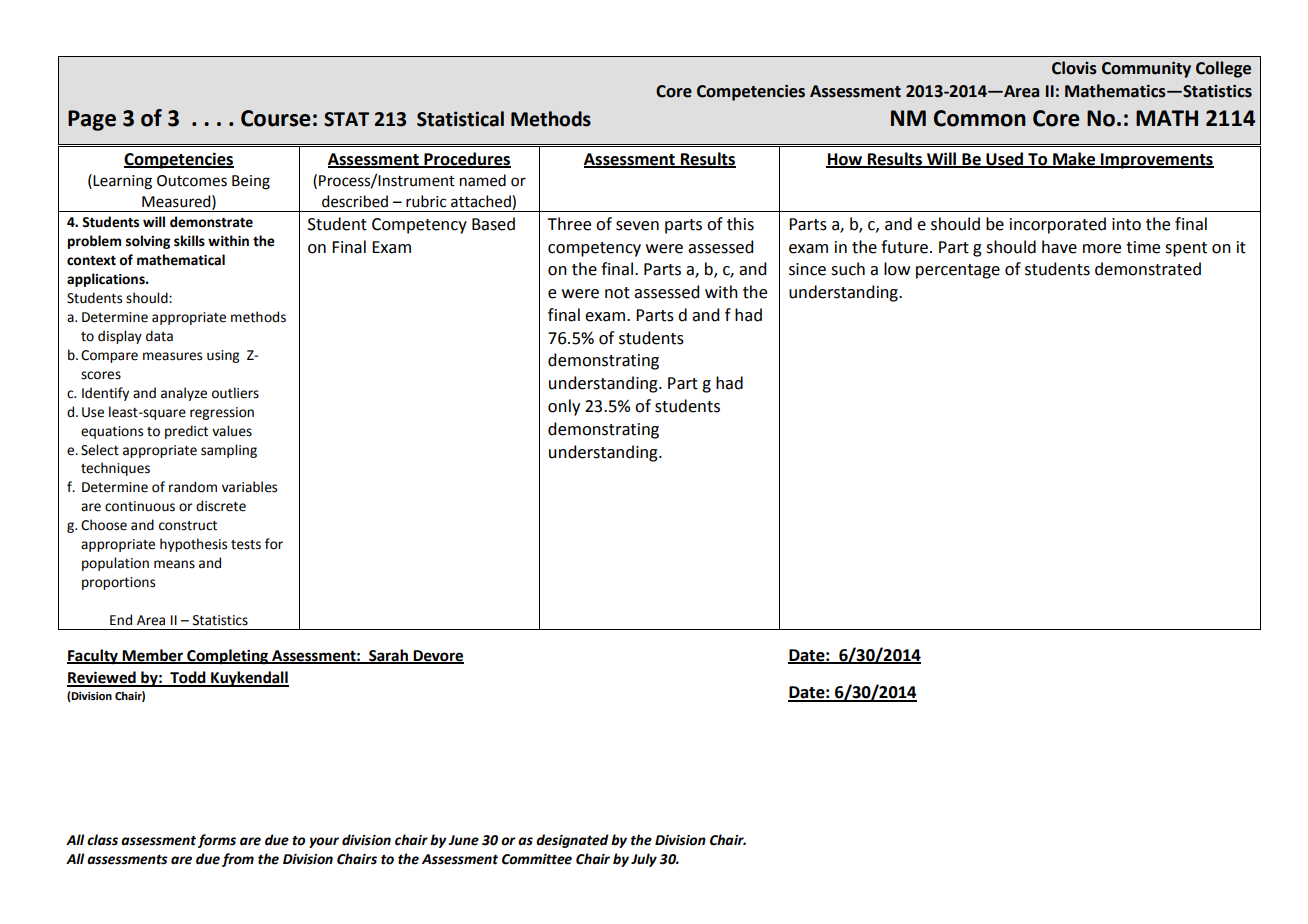 This screenshot has height=924, width=1308. What do you see at coordinates (388, 656) in the screenshot?
I see `Sarah` at bounding box center [388, 656].
